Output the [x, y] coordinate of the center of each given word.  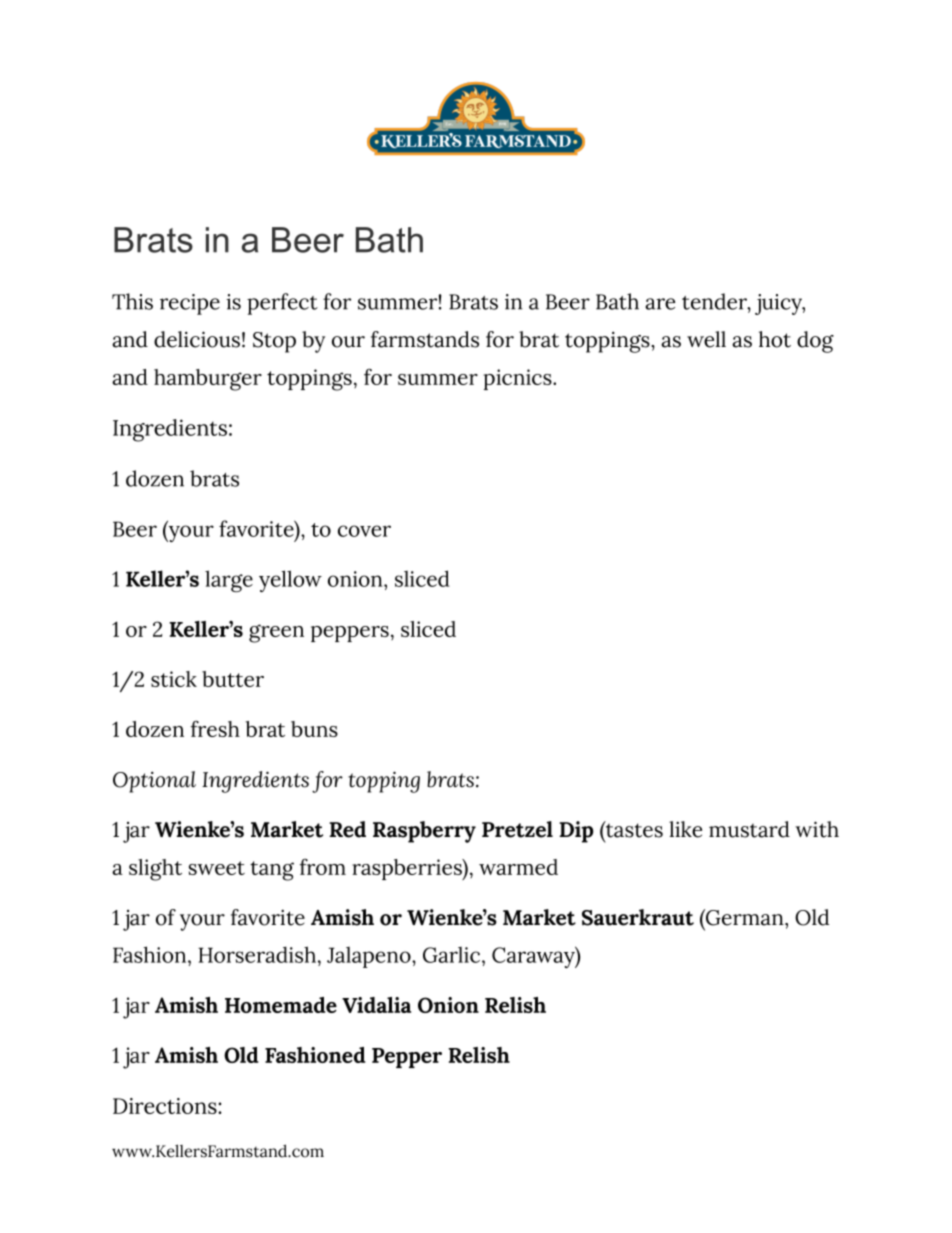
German [745, 917]
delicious [197, 339]
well [706, 339]
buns [314, 729]
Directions [166, 1106]
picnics [519, 379]
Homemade [281, 1005]
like [685, 829]
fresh [215, 728]
